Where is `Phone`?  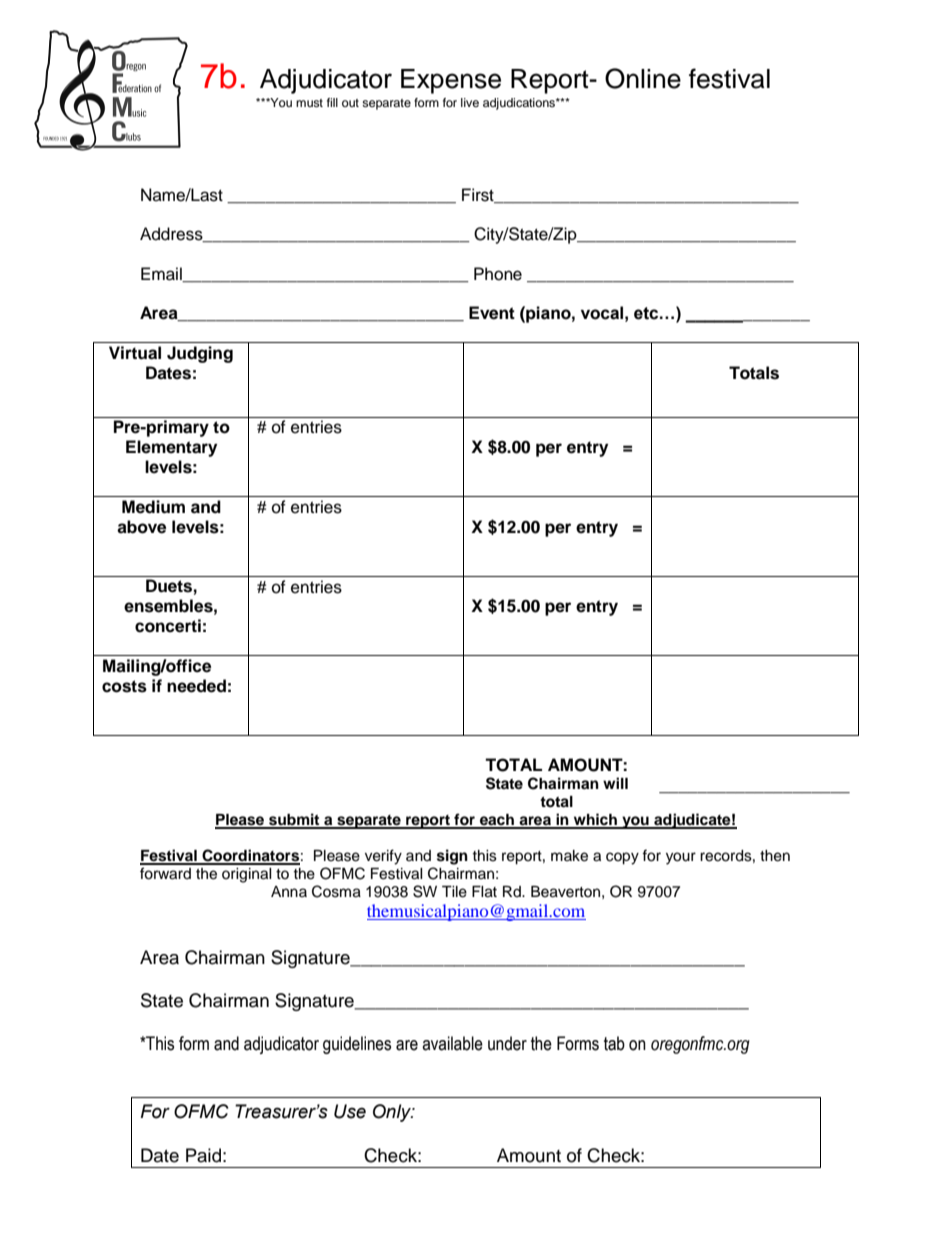 Phone is located at coordinates (498, 274).
